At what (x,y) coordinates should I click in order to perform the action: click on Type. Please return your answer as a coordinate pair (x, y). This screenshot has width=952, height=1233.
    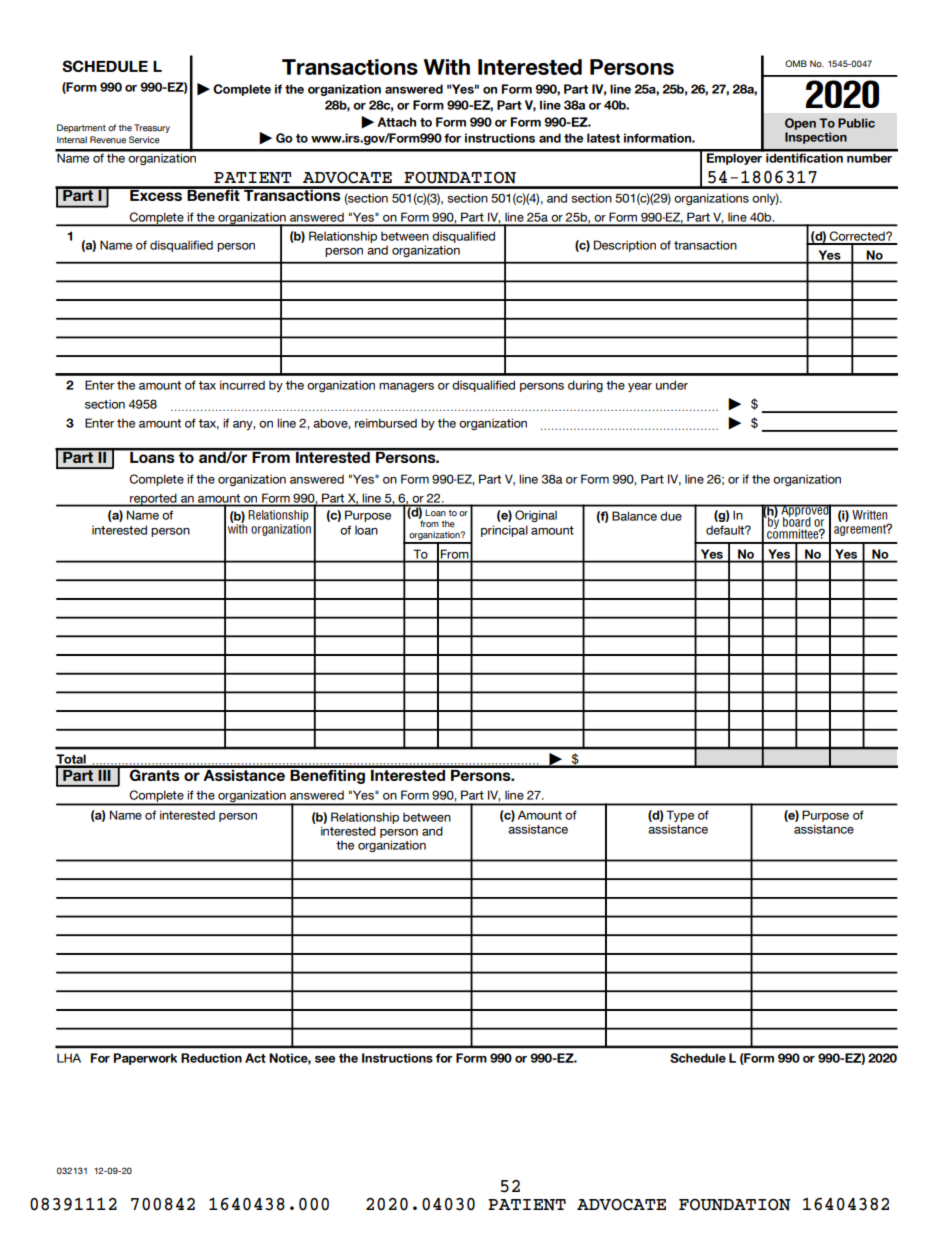
    Looking at the image, I should click on (680, 816).
